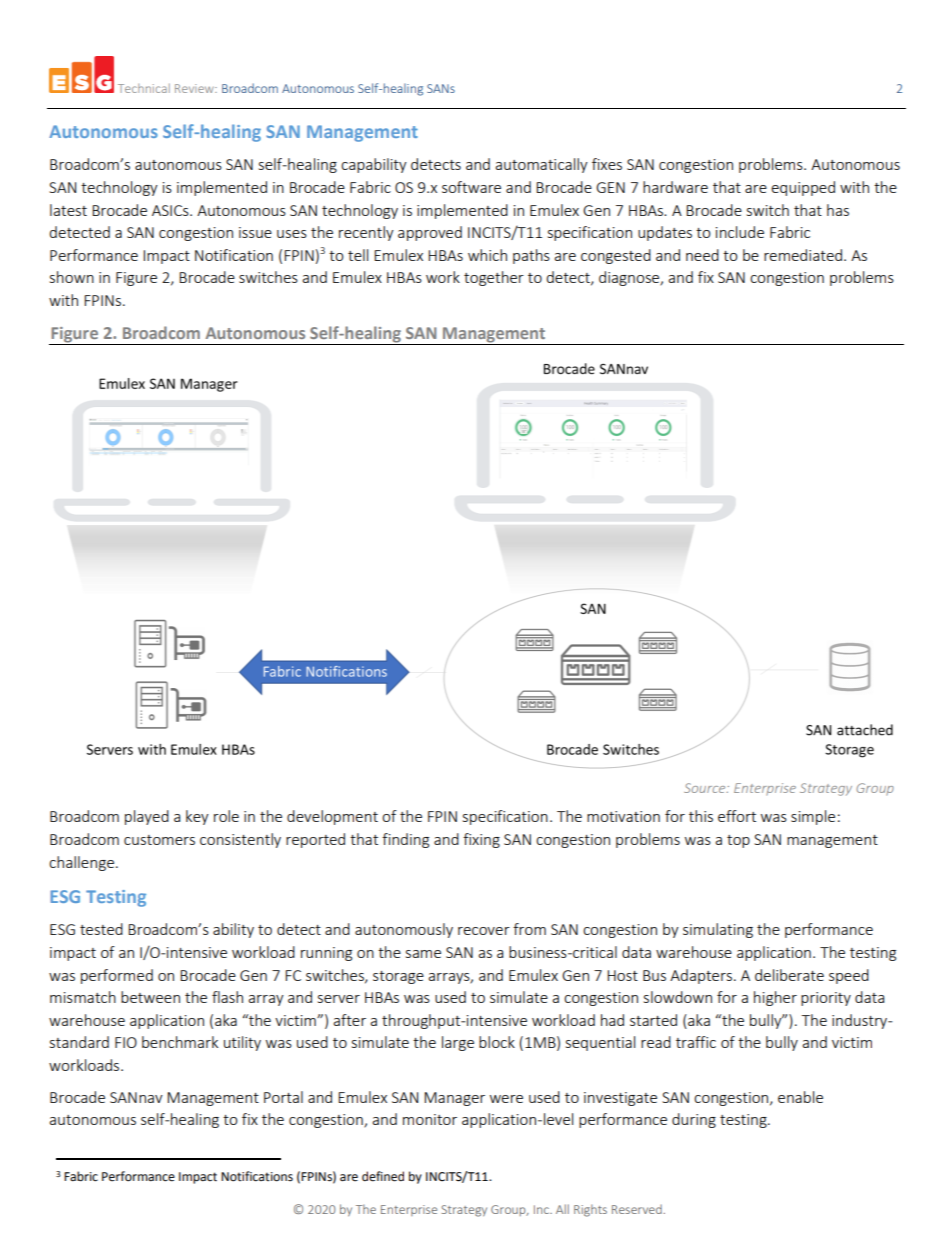  What do you see at coordinates (803, 188) in the screenshot?
I see `equipped` at bounding box center [803, 188].
